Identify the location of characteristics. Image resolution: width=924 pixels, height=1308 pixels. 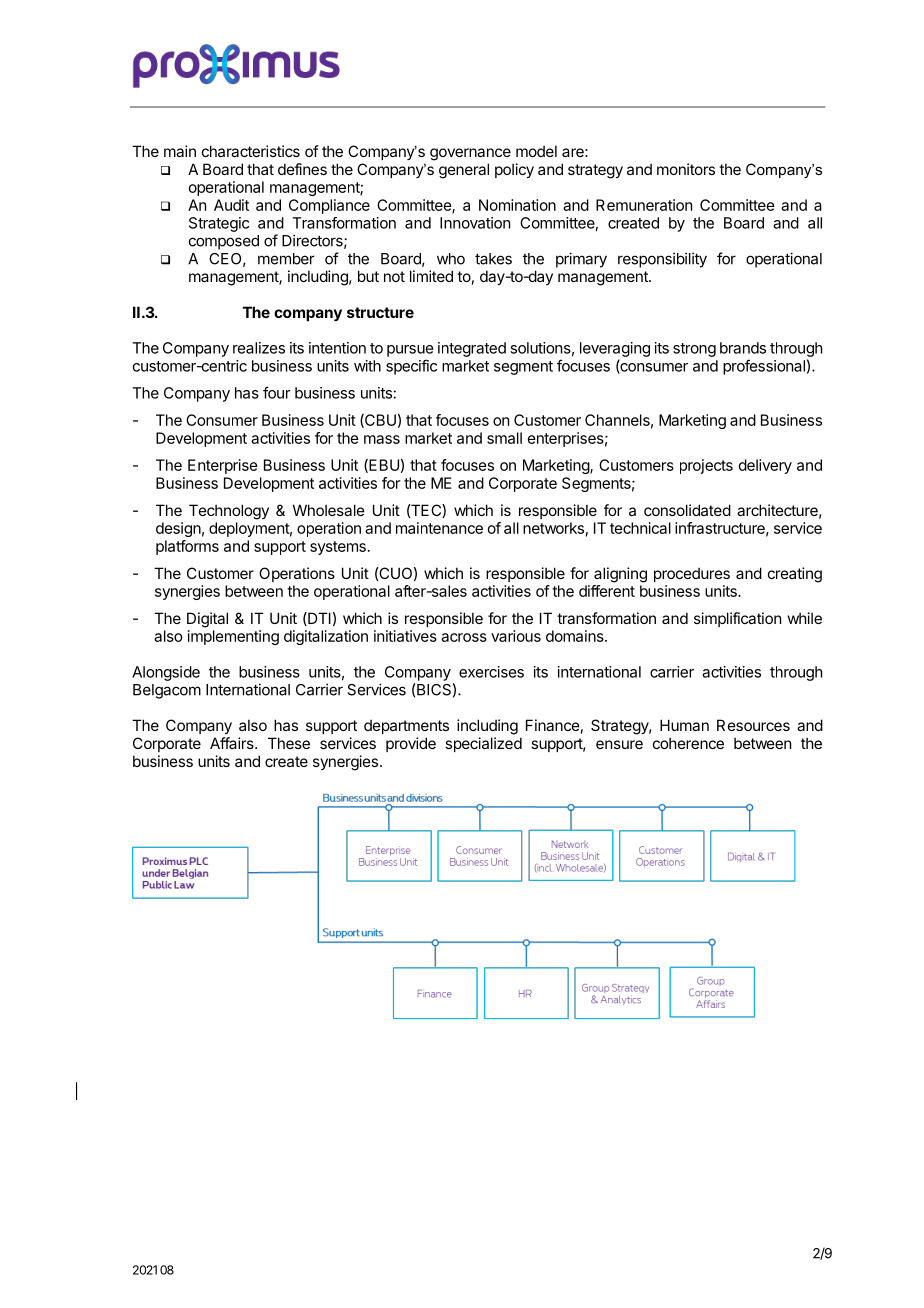
(251, 151).
